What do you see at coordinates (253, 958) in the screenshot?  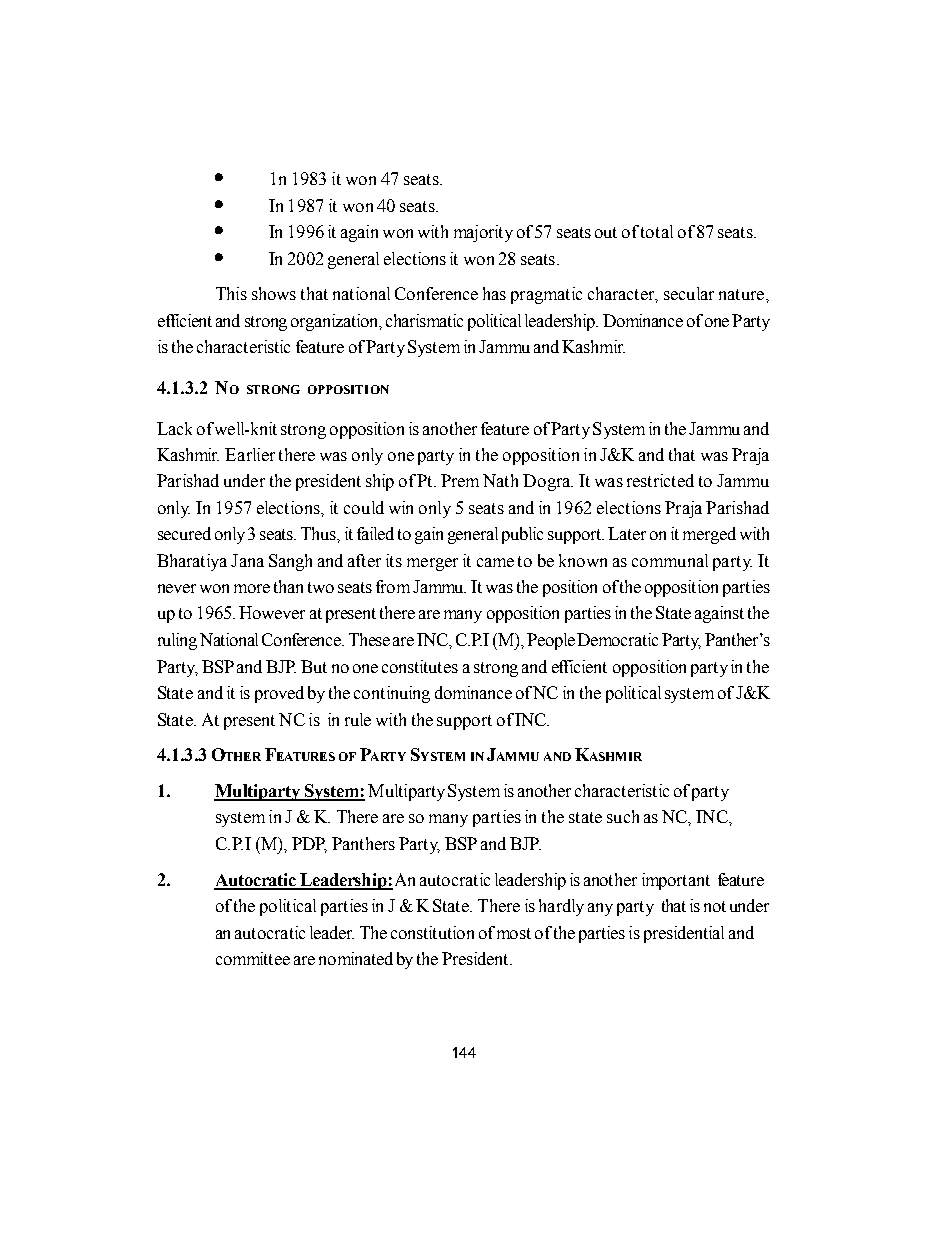 I see `committee` at bounding box center [253, 958].
